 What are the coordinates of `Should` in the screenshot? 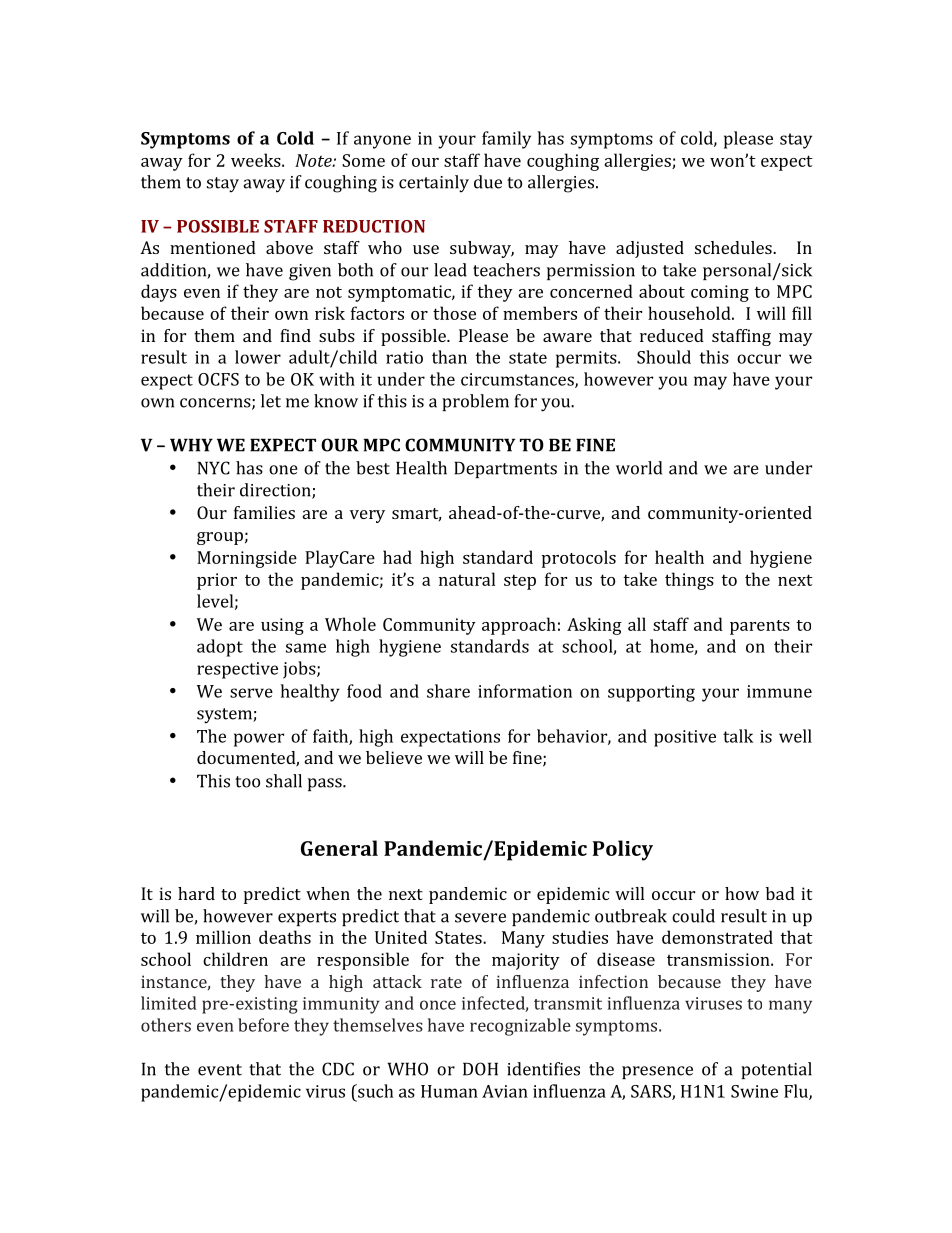 It's located at (664, 357).
